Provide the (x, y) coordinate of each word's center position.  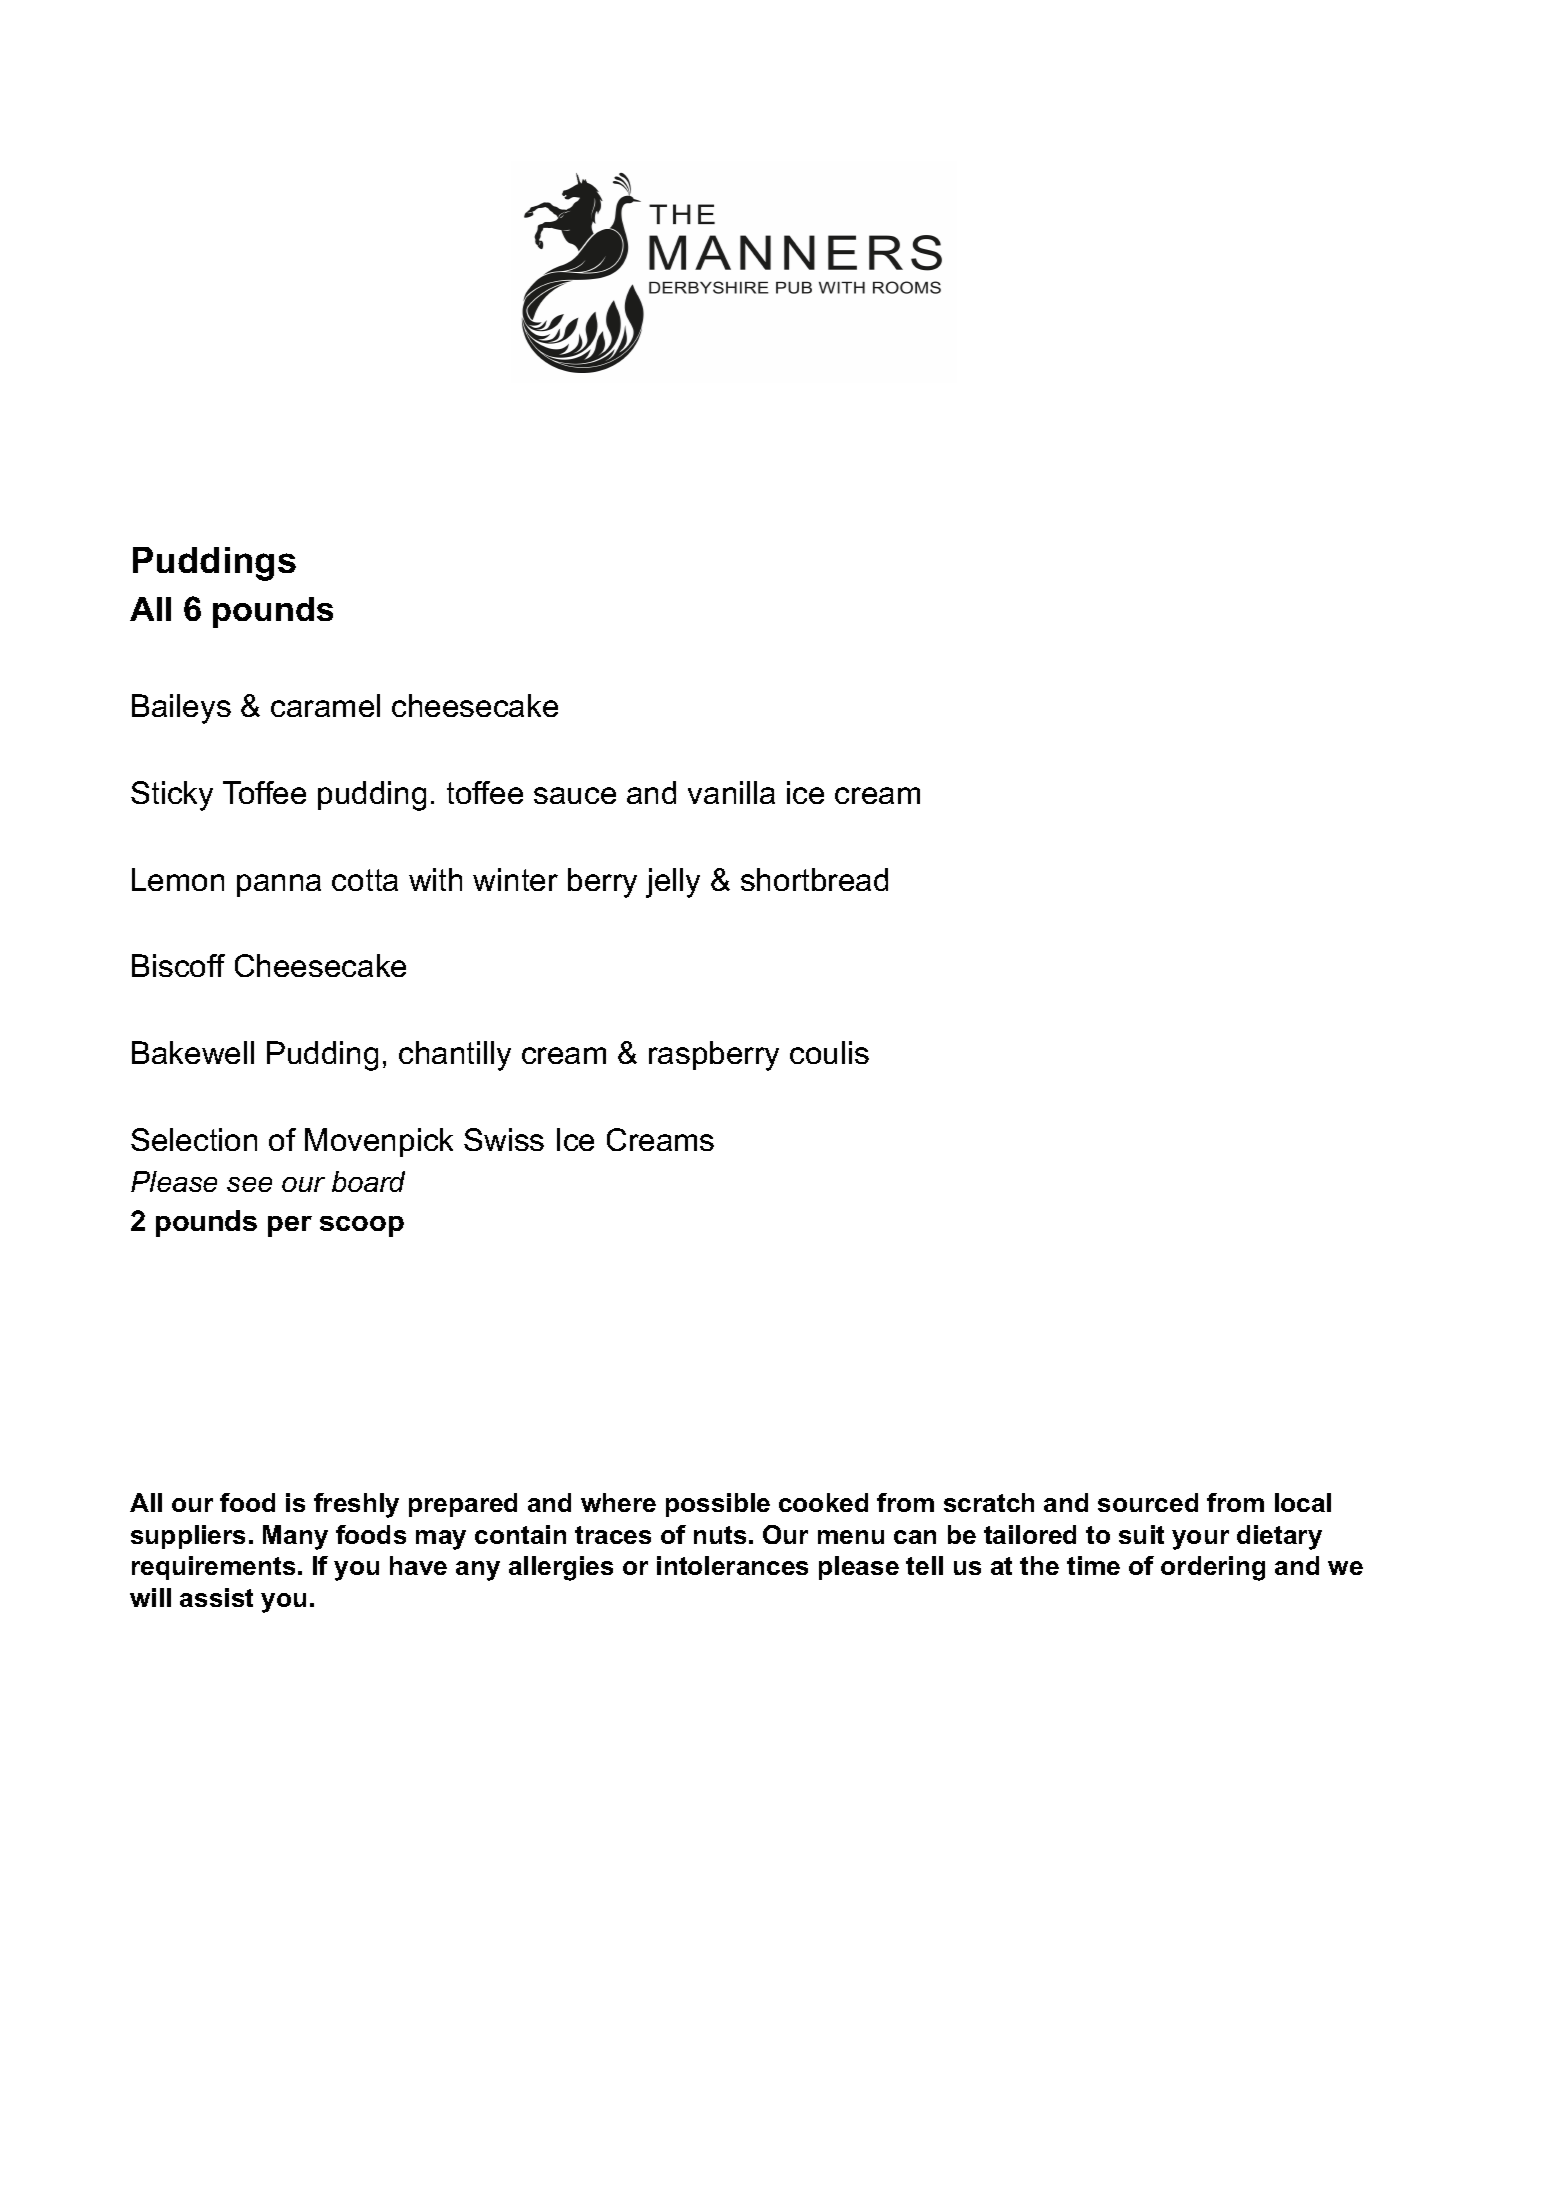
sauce (575, 795)
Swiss (504, 1139)
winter (515, 879)
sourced (1148, 1502)
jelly (673, 883)
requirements (213, 1568)
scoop (362, 1226)
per (290, 1226)
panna (279, 885)
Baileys (181, 709)
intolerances (732, 1565)
